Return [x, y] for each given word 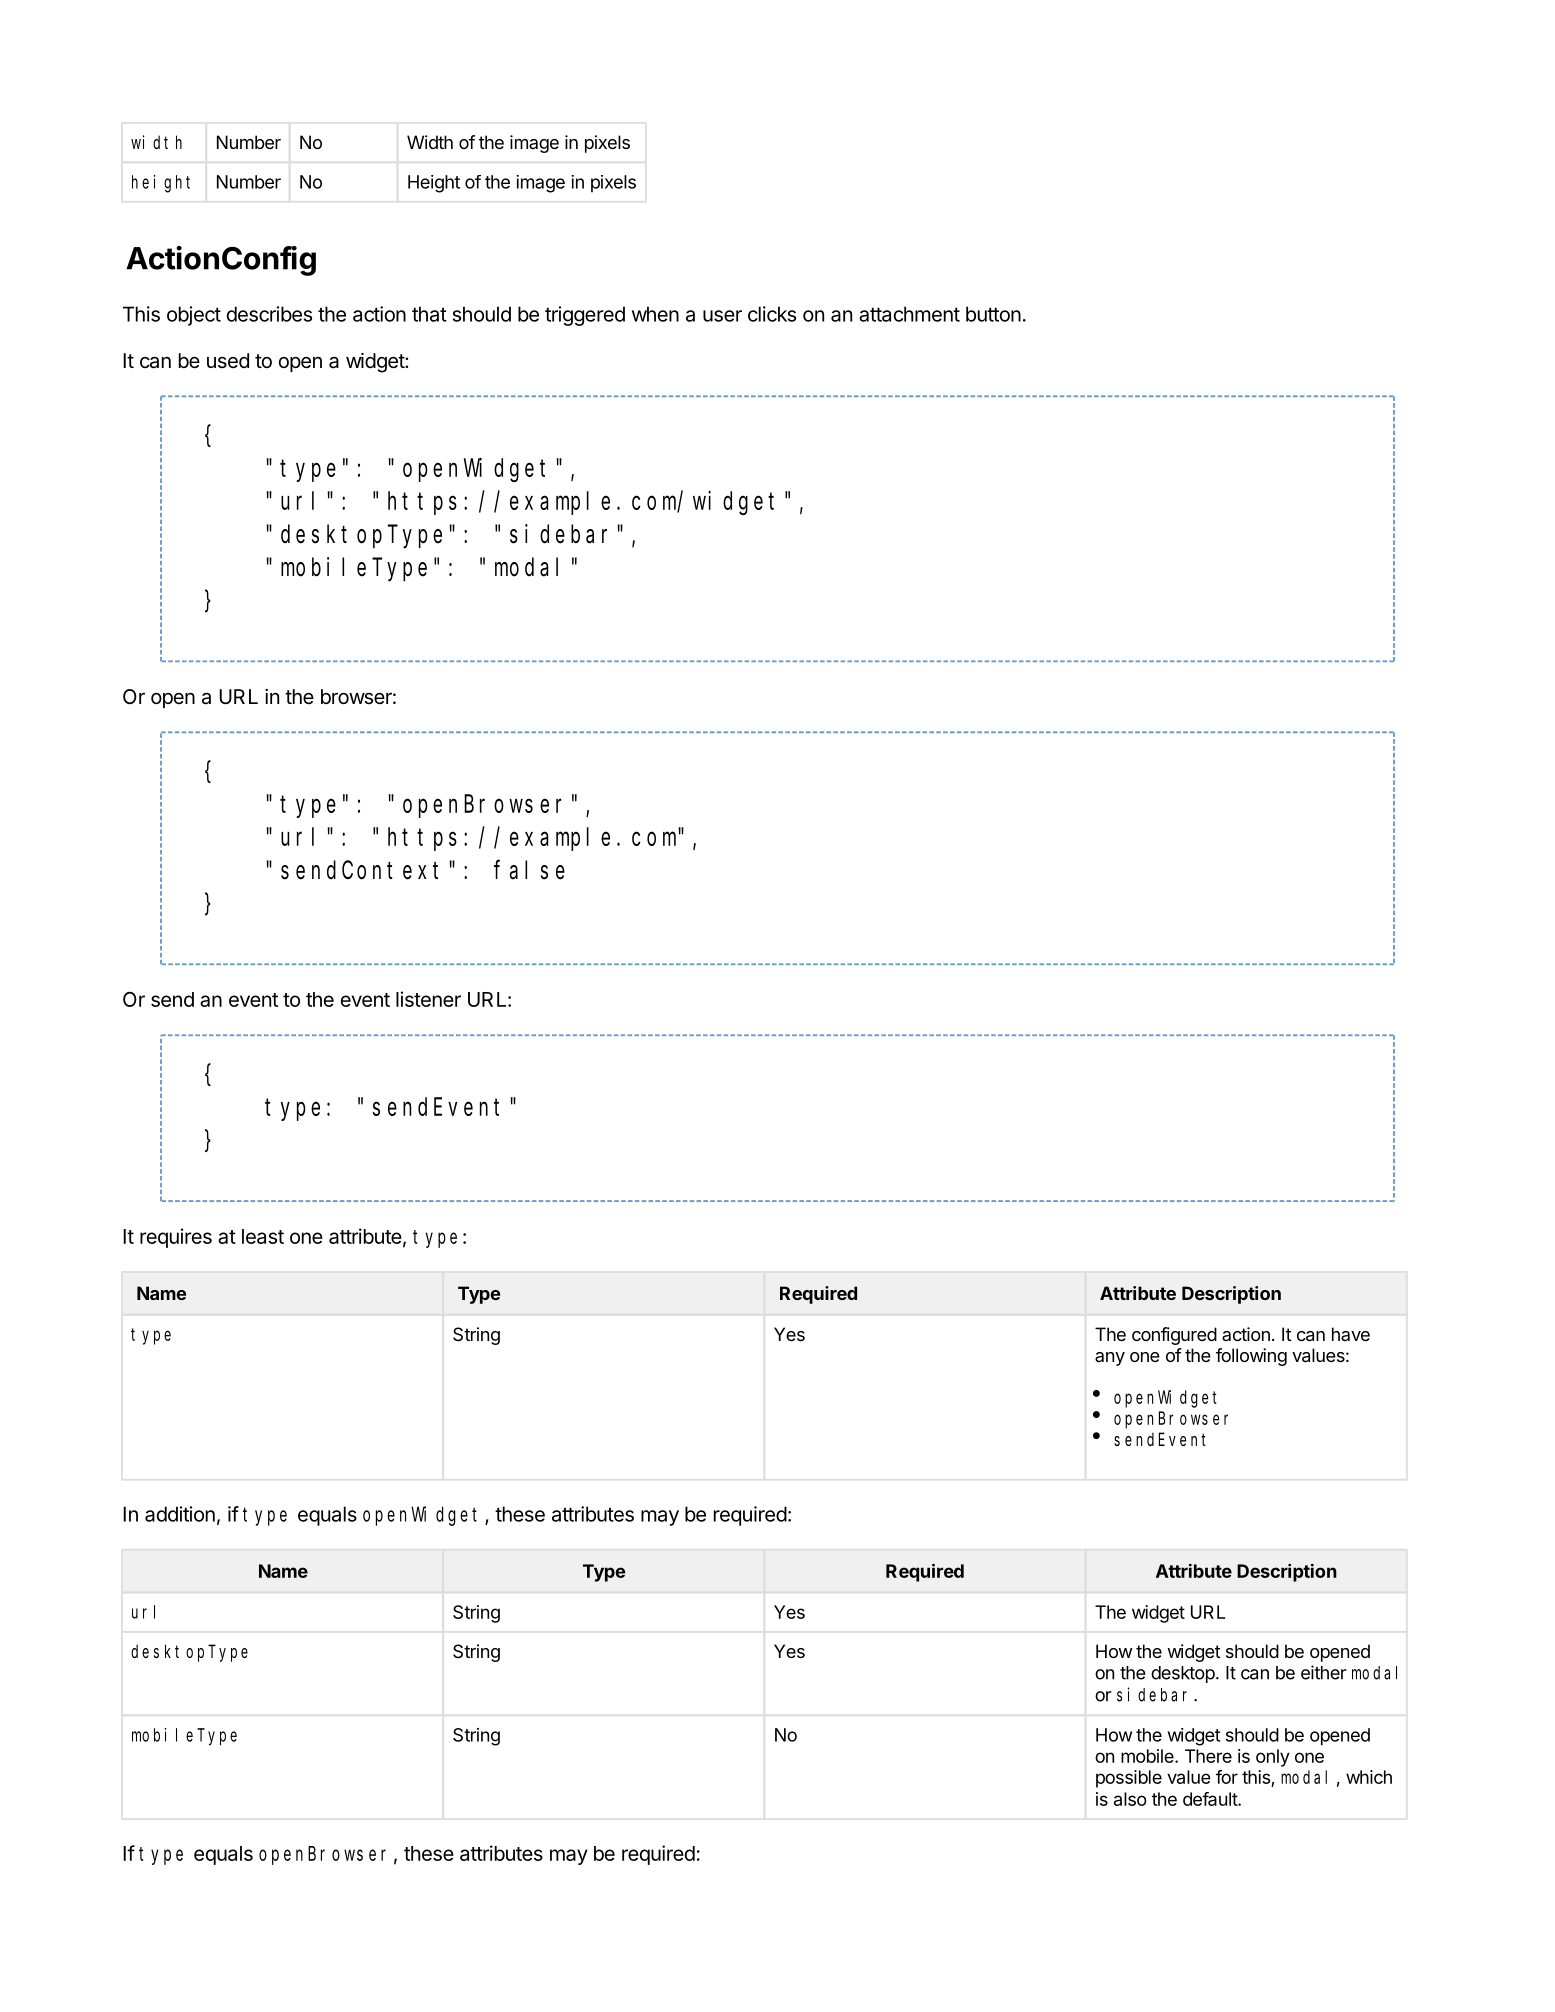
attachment [909, 314]
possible [1129, 1779]
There [1208, 1756]
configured [1174, 1336]
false [529, 870]
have [1351, 1334]
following [1251, 1357]
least [263, 1236]
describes [269, 314]
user [722, 316]
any [1110, 1359]
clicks [772, 314]
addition [180, 1514]
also [1130, 1799]
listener [428, 999]
